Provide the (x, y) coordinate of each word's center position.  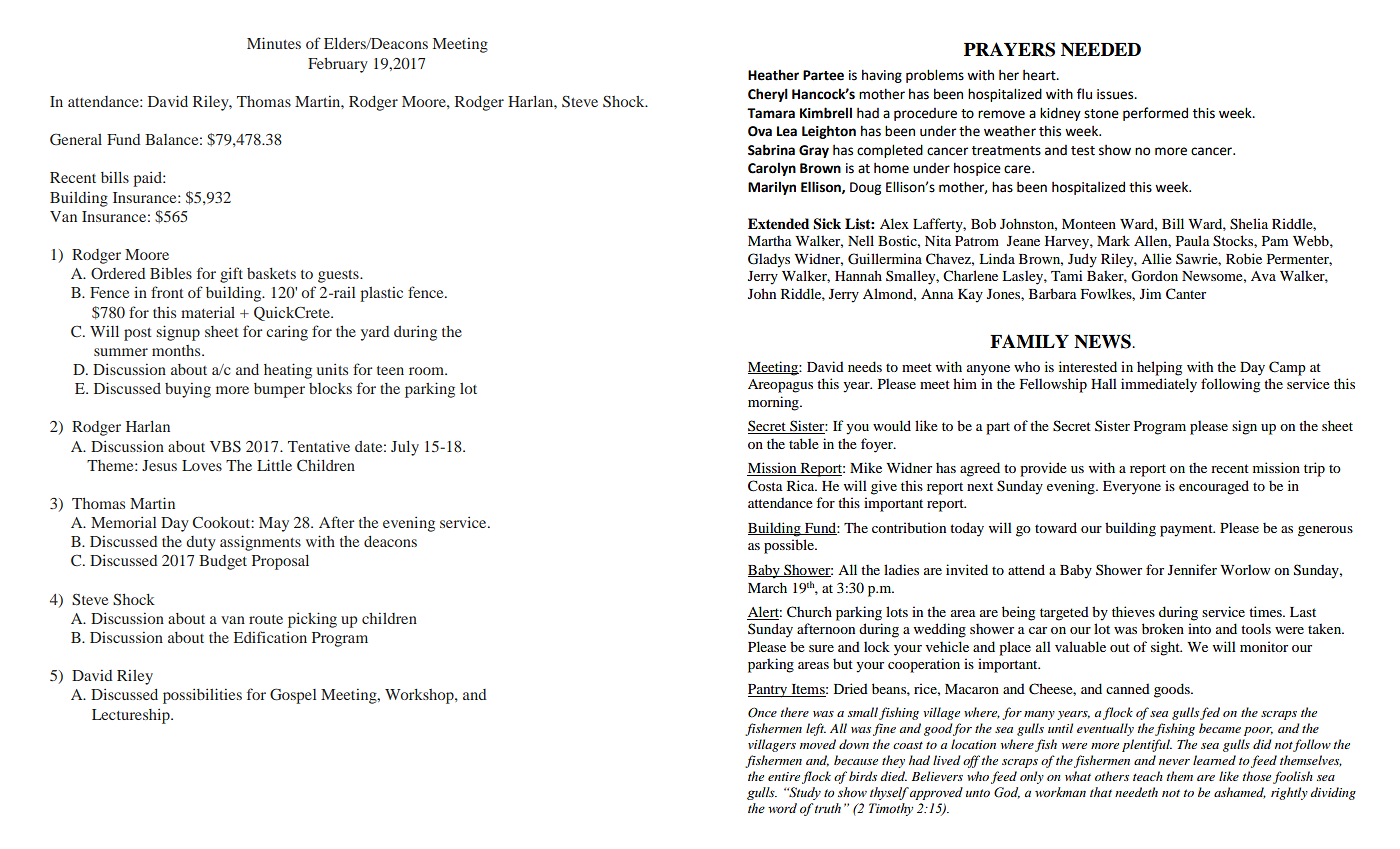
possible (790, 546)
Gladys (769, 260)
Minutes (274, 43)
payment (1187, 530)
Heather (773, 75)
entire (784, 776)
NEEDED (1101, 50)
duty (201, 543)
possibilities (202, 696)
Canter (1186, 294)
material (208, 312)
